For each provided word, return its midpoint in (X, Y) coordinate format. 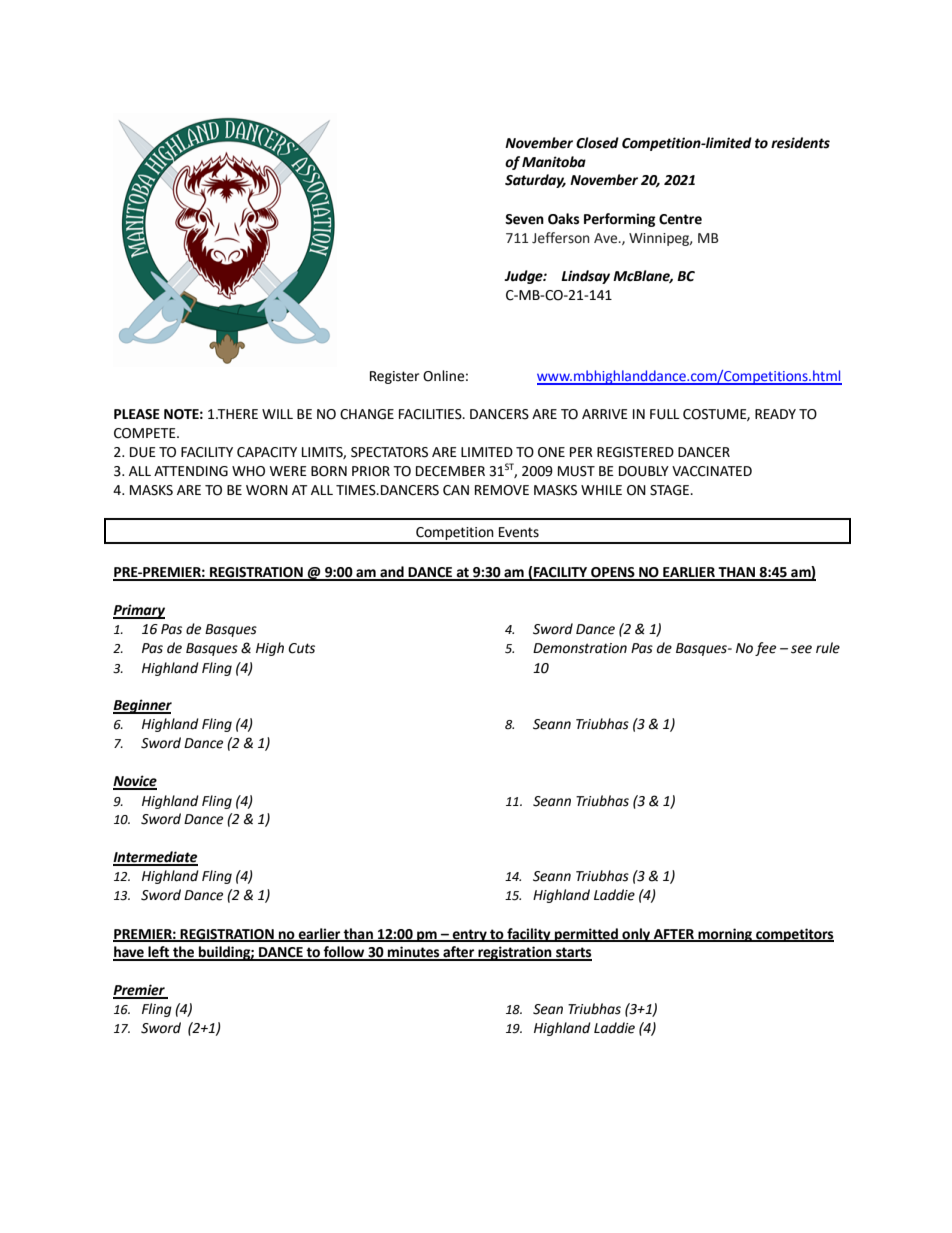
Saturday (535, 181)
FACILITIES (431, 414)
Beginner (142, 706)
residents (800, 143)
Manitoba (554, 162)
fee (765, 649)
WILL (277, 414)
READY (775, 414)
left (159, 953)
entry (469, 935)
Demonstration (580, 648)
